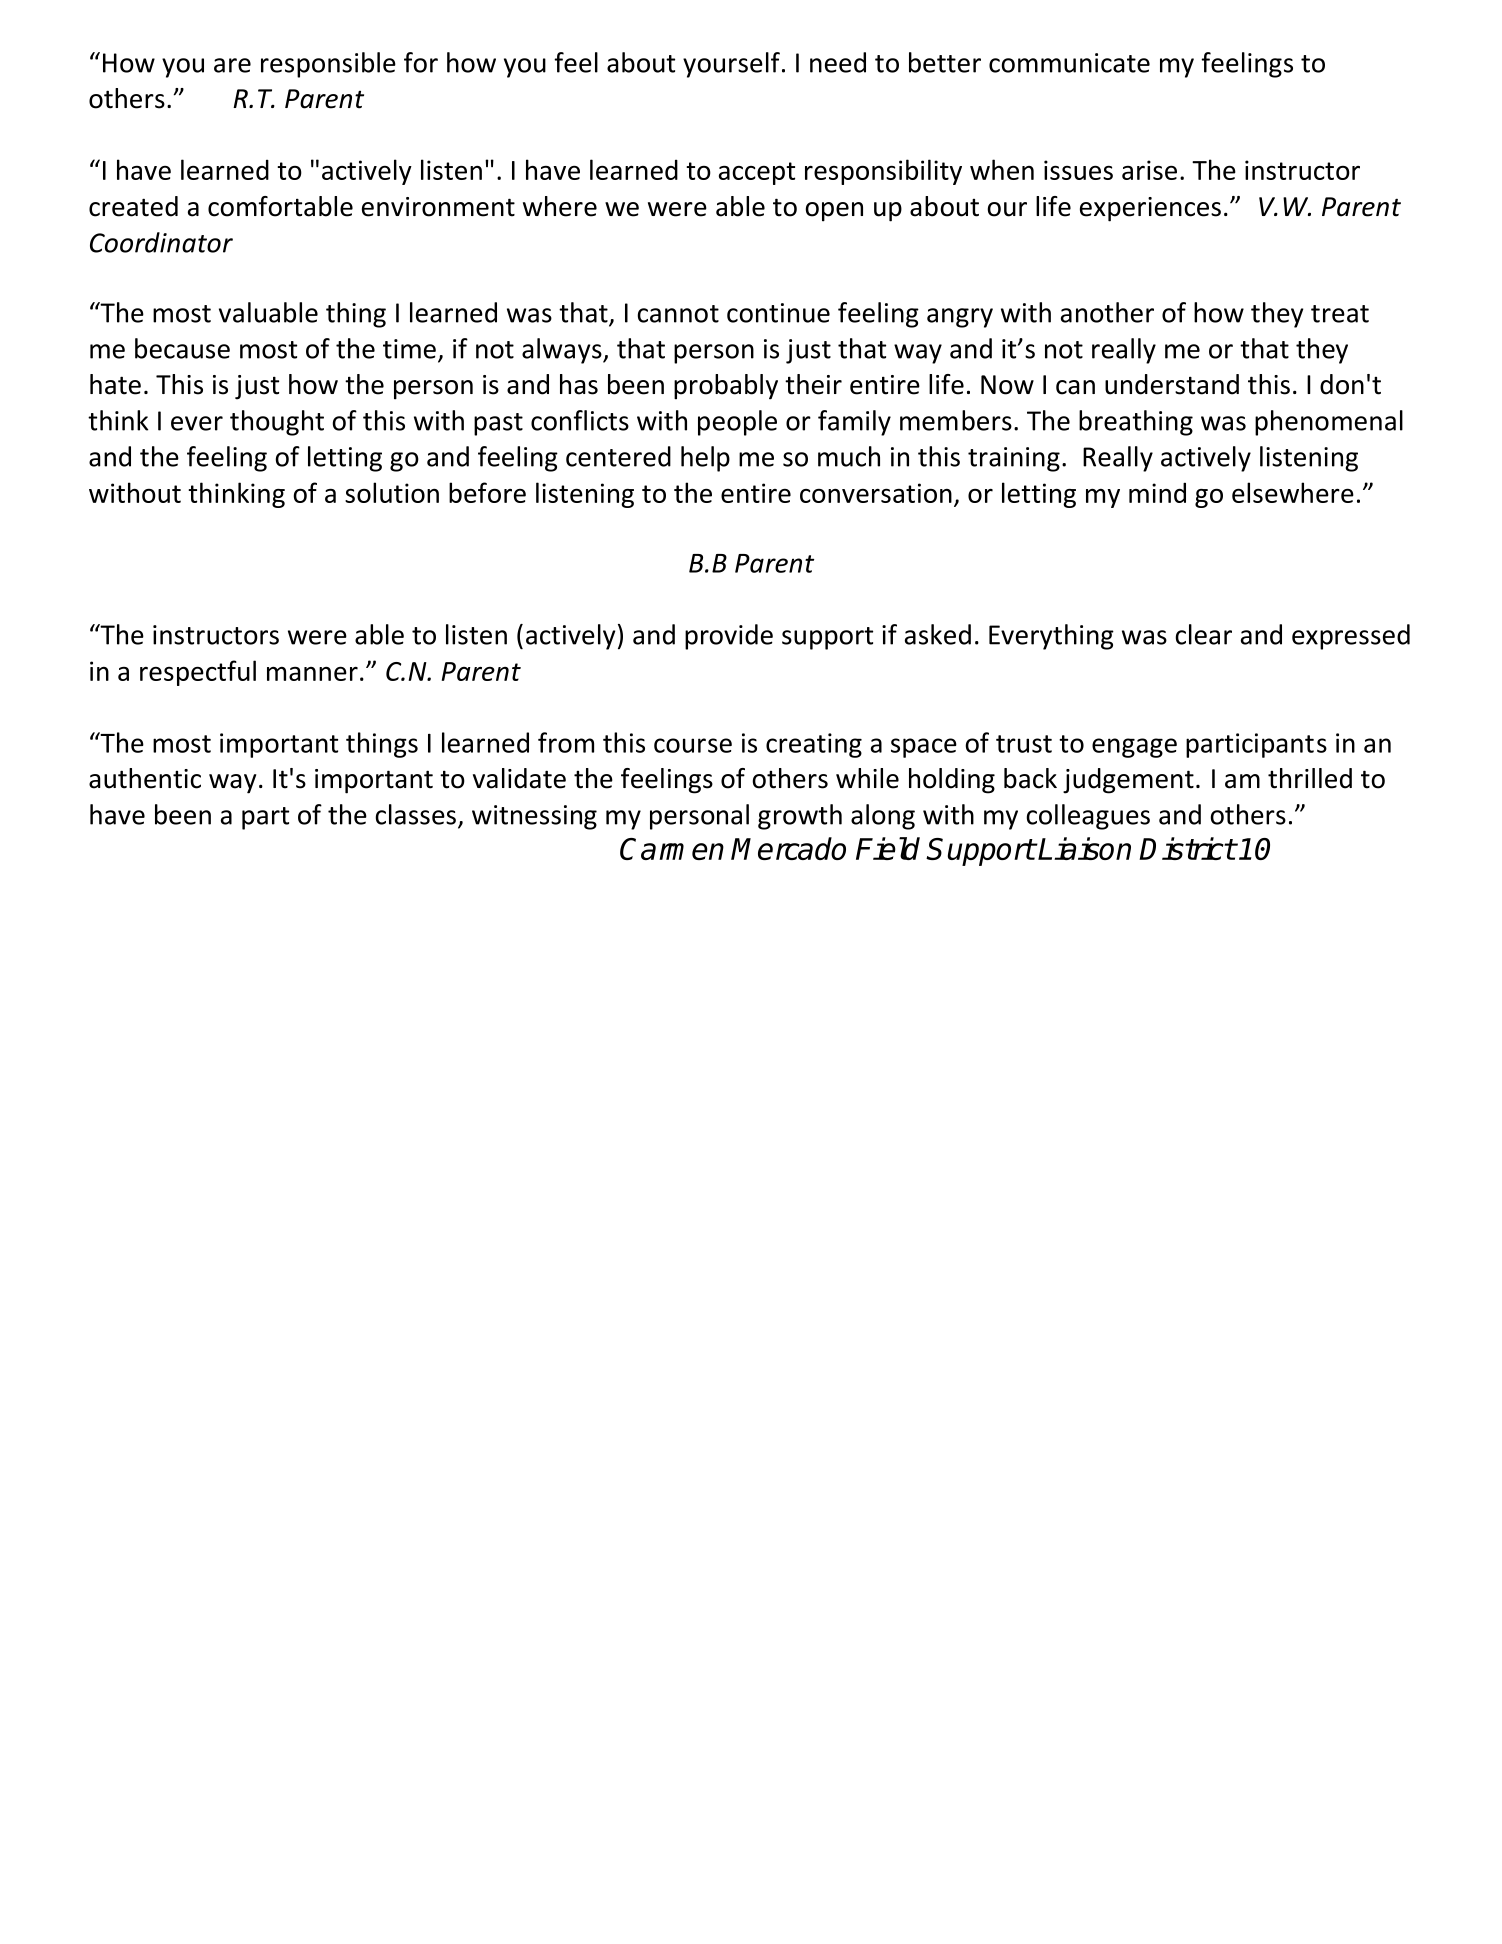  I want to click on communicate, so click(1069, 63).
